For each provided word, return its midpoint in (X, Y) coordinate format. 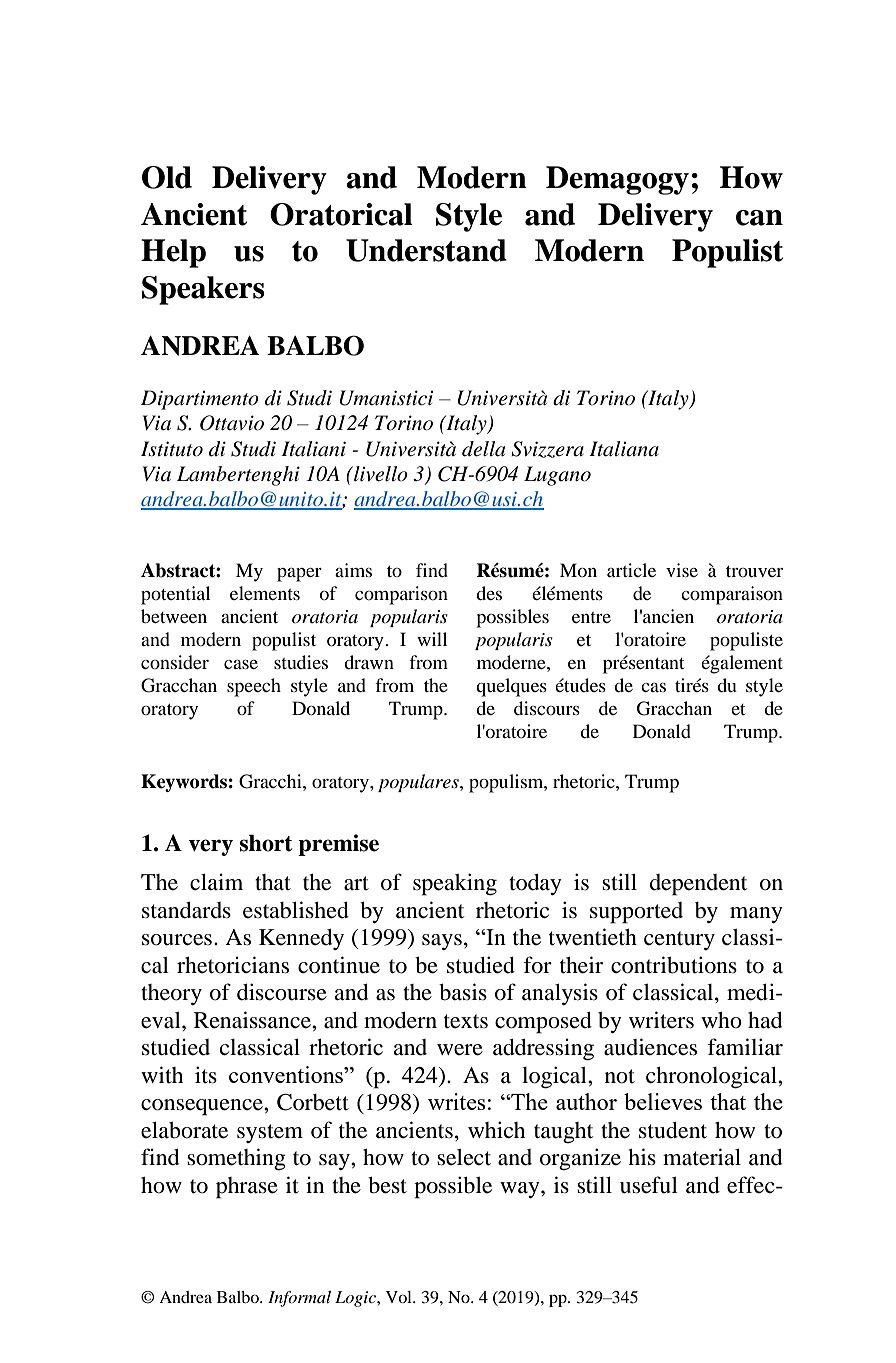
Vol (400, 1297)
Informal (299, 1299)
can (759, 218)
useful (649, 1185)
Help (173, 253)
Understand (426, 250)
